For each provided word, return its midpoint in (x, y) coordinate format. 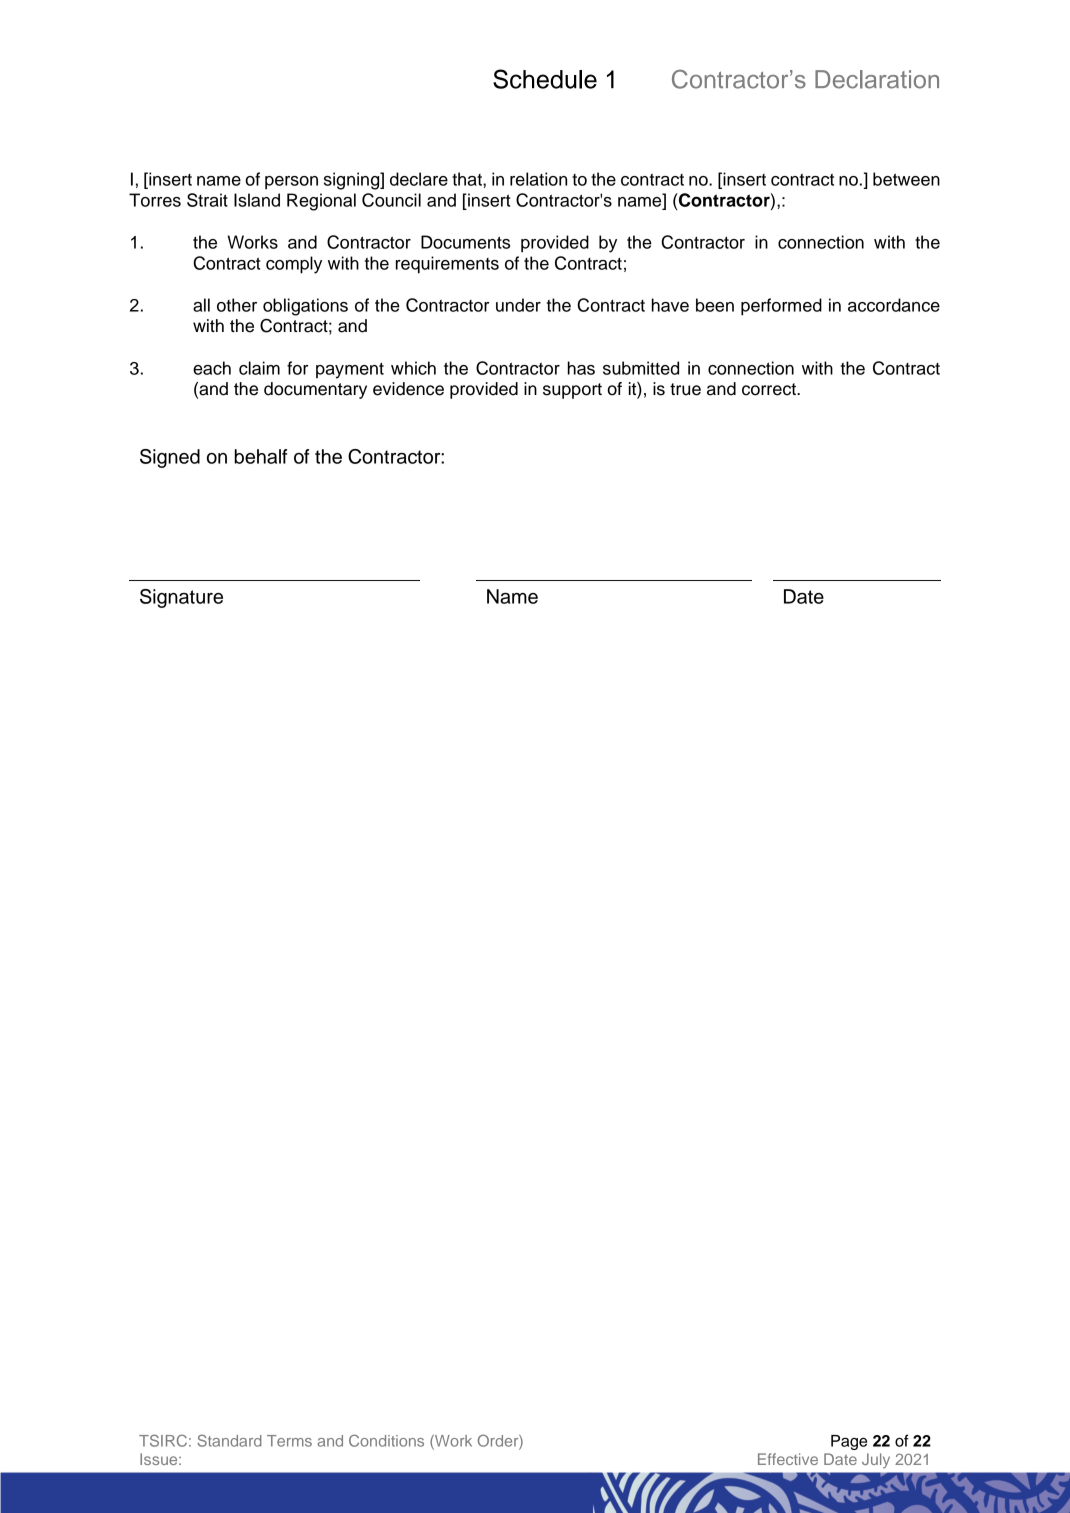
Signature (181, 598)
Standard (229, 1440)
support (572, 391)
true (685, 389)
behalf (260, 456)
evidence (408, 389)
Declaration (877, 79)
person (291, 183)
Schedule (545, 79)
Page (849, 1442)
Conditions (386, 1440)
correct (770, 389)
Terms (289, 1441)
